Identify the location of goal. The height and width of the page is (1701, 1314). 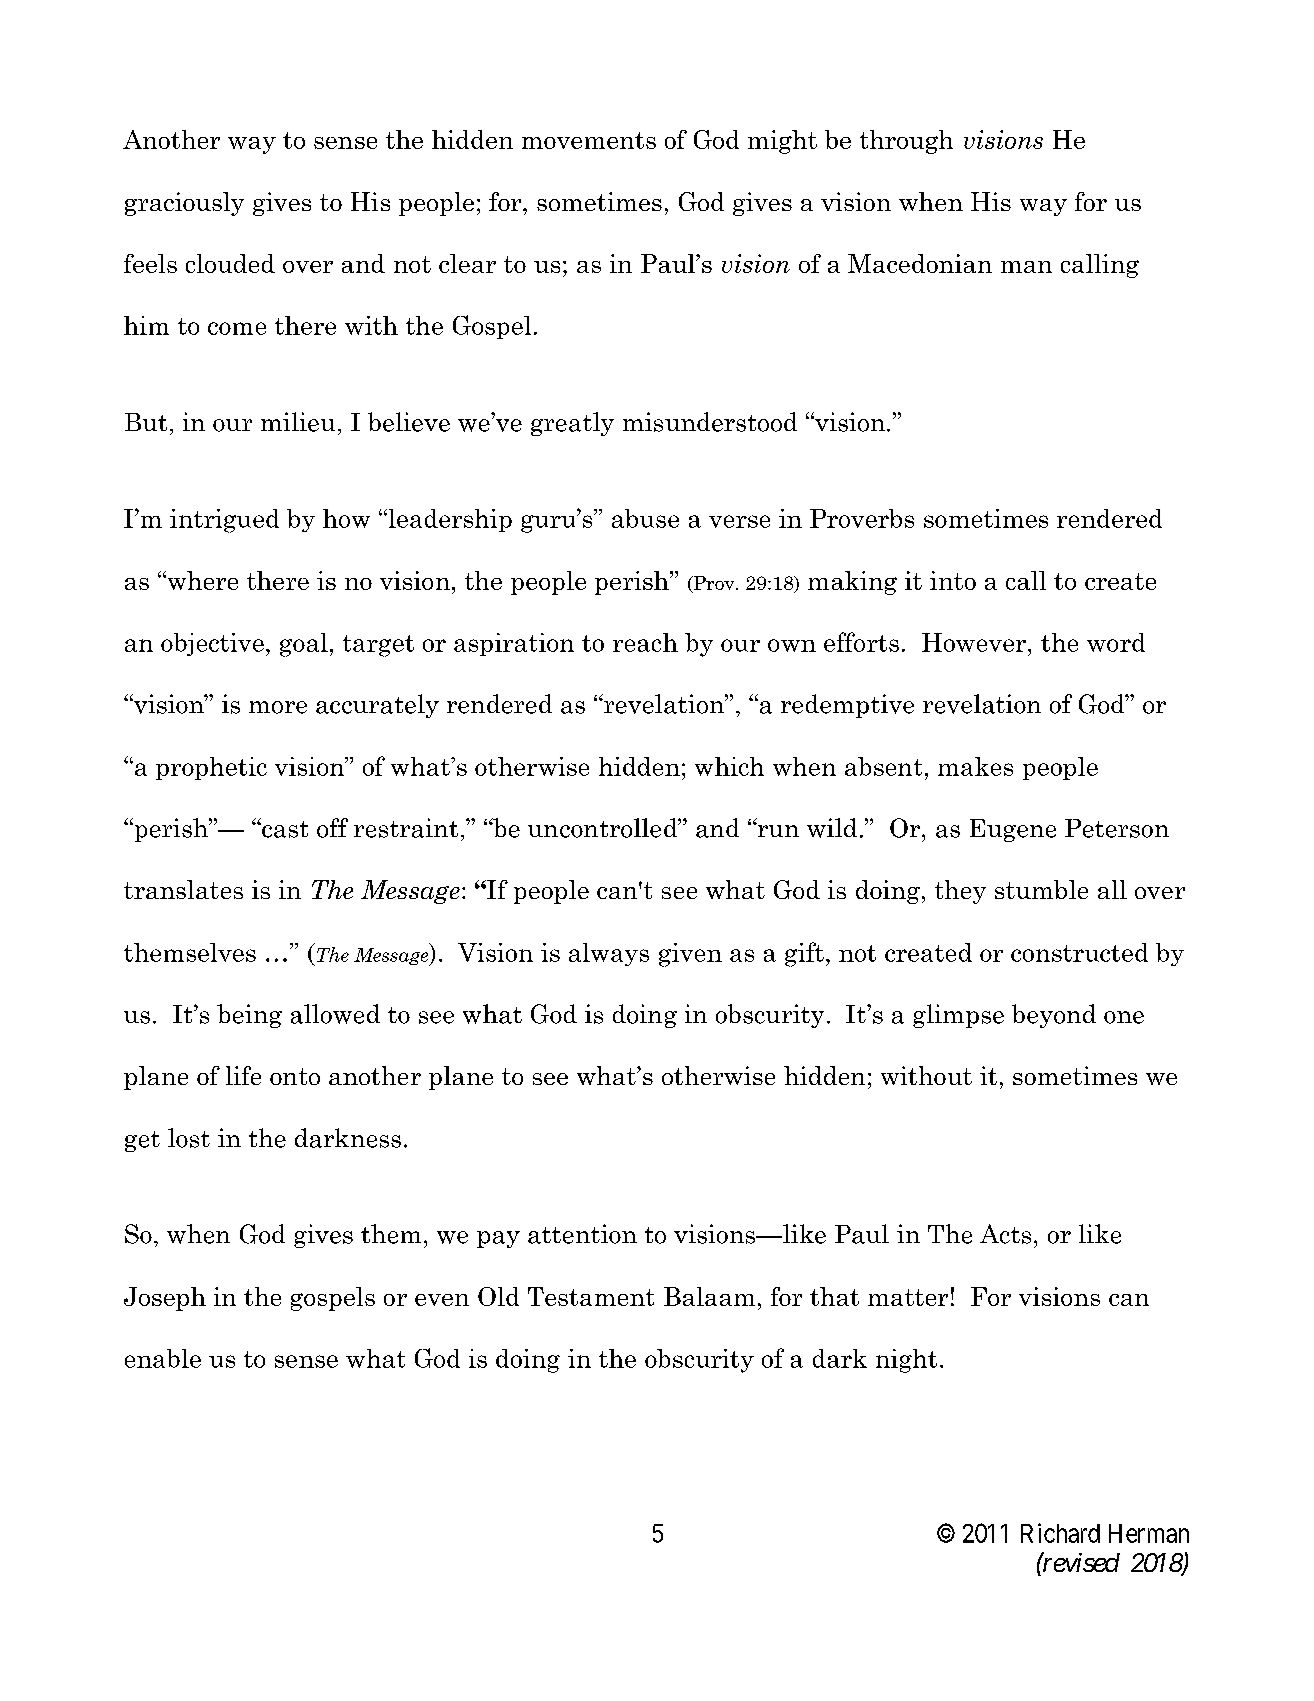
(304, 645).
